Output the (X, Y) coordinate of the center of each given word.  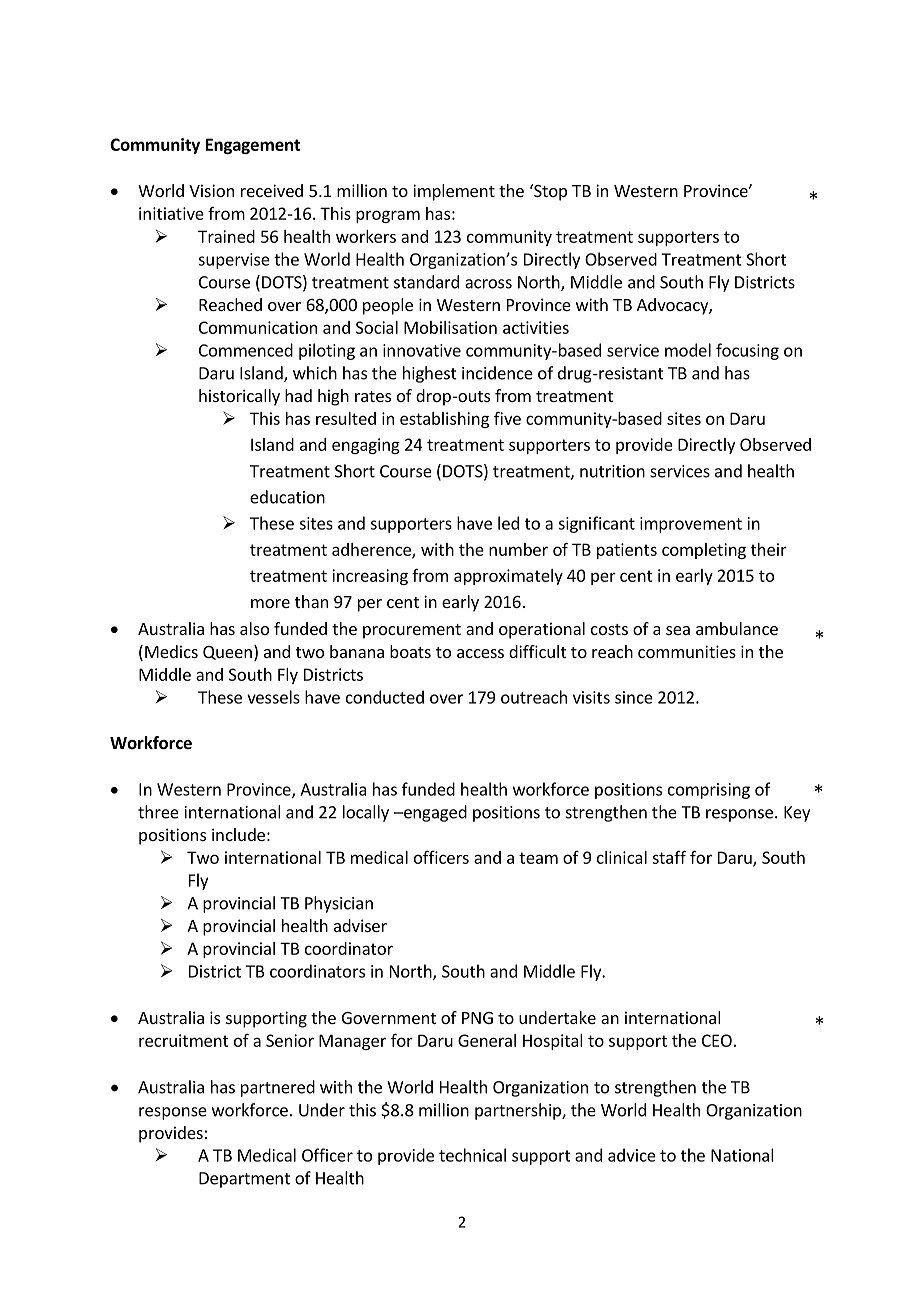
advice (632, 1155)
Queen (227, 653)
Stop (549, 192)
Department (244, 1180)
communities (687, 651)
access (480, 653)
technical (472, 1155)
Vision (211, 190)
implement (454, 192)
